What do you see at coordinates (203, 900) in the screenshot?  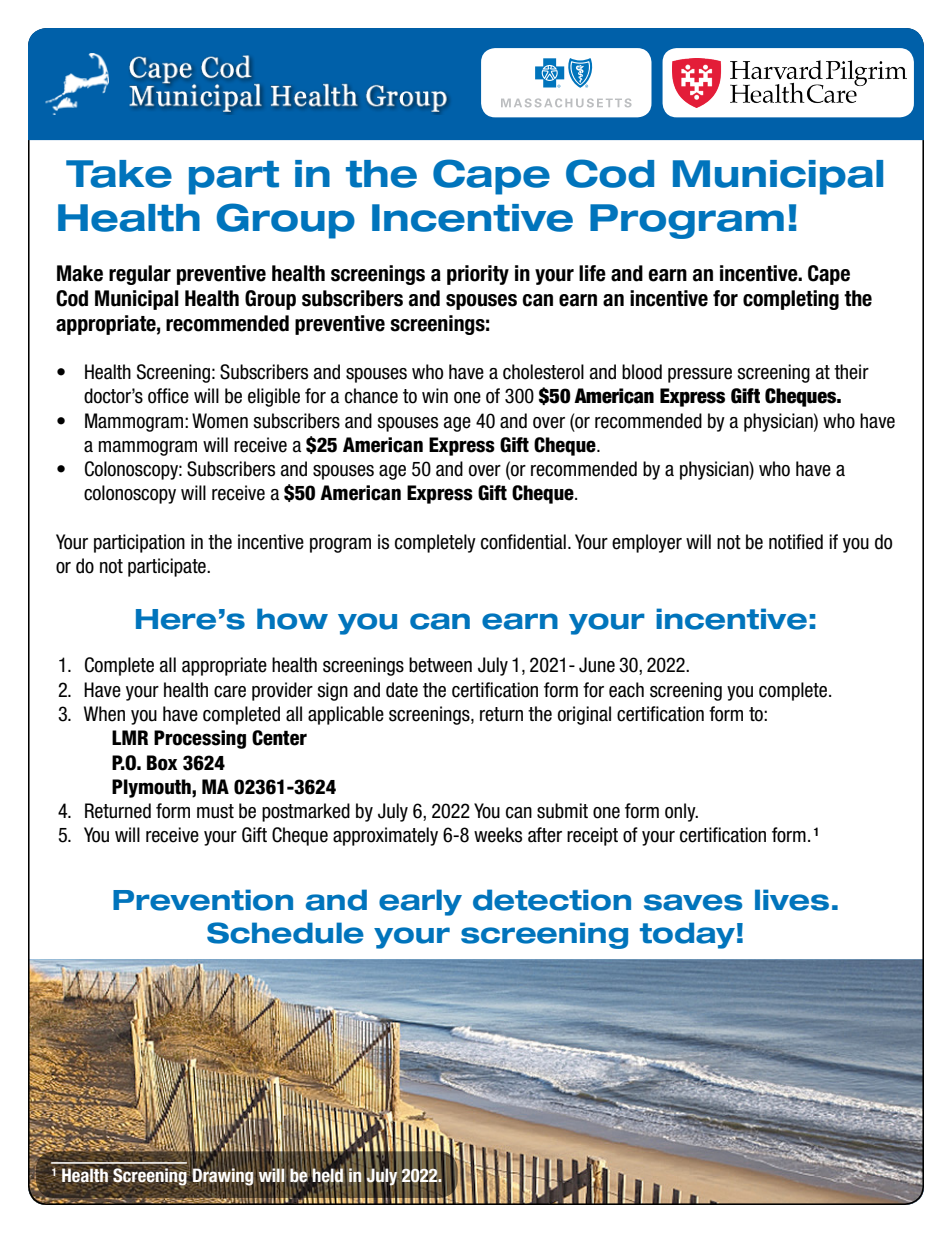 I see `Prevention` at bounding box center [203, 900].
